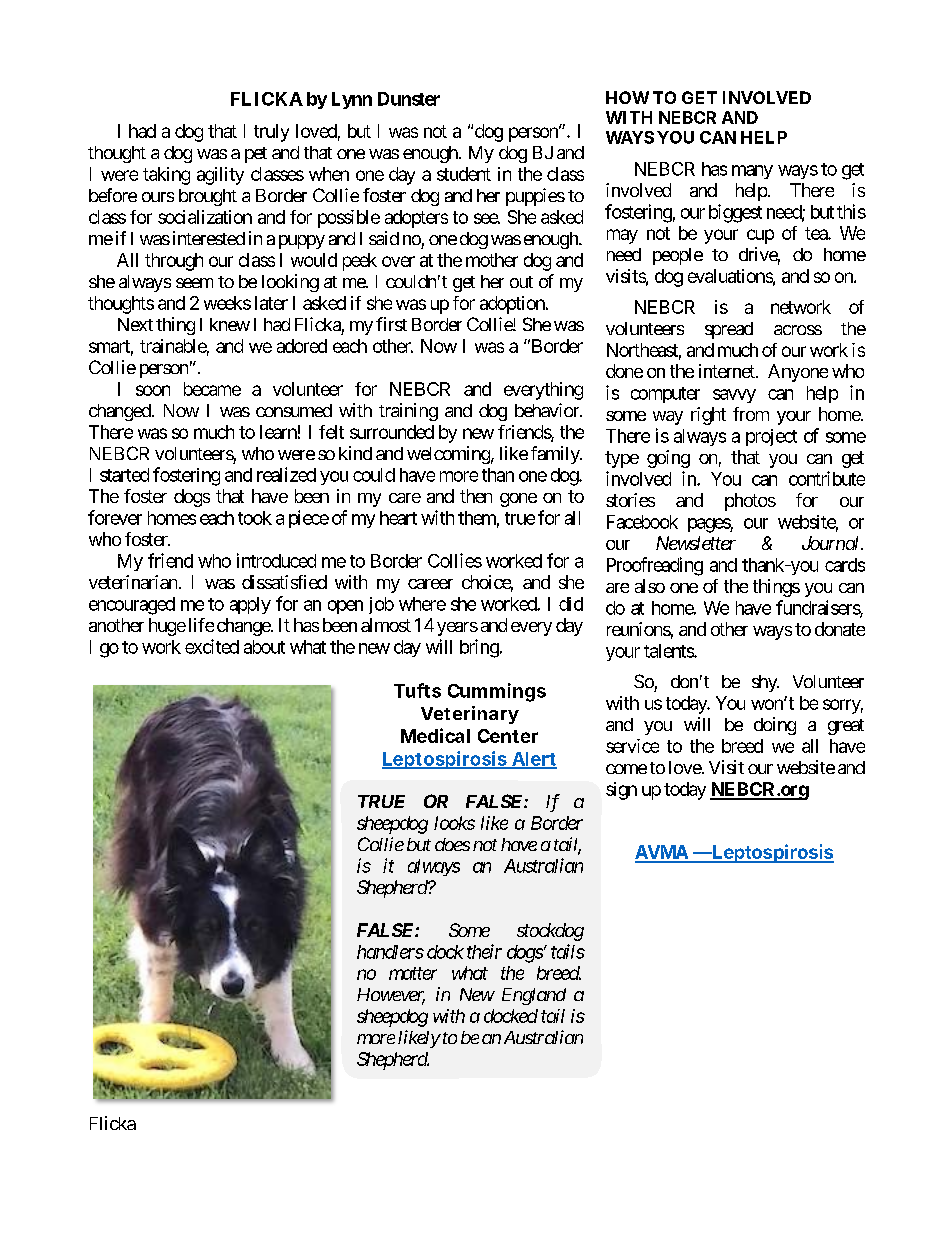 The height and width of the image is (1233, 952). I want to click on excited, so click(212, 646).
